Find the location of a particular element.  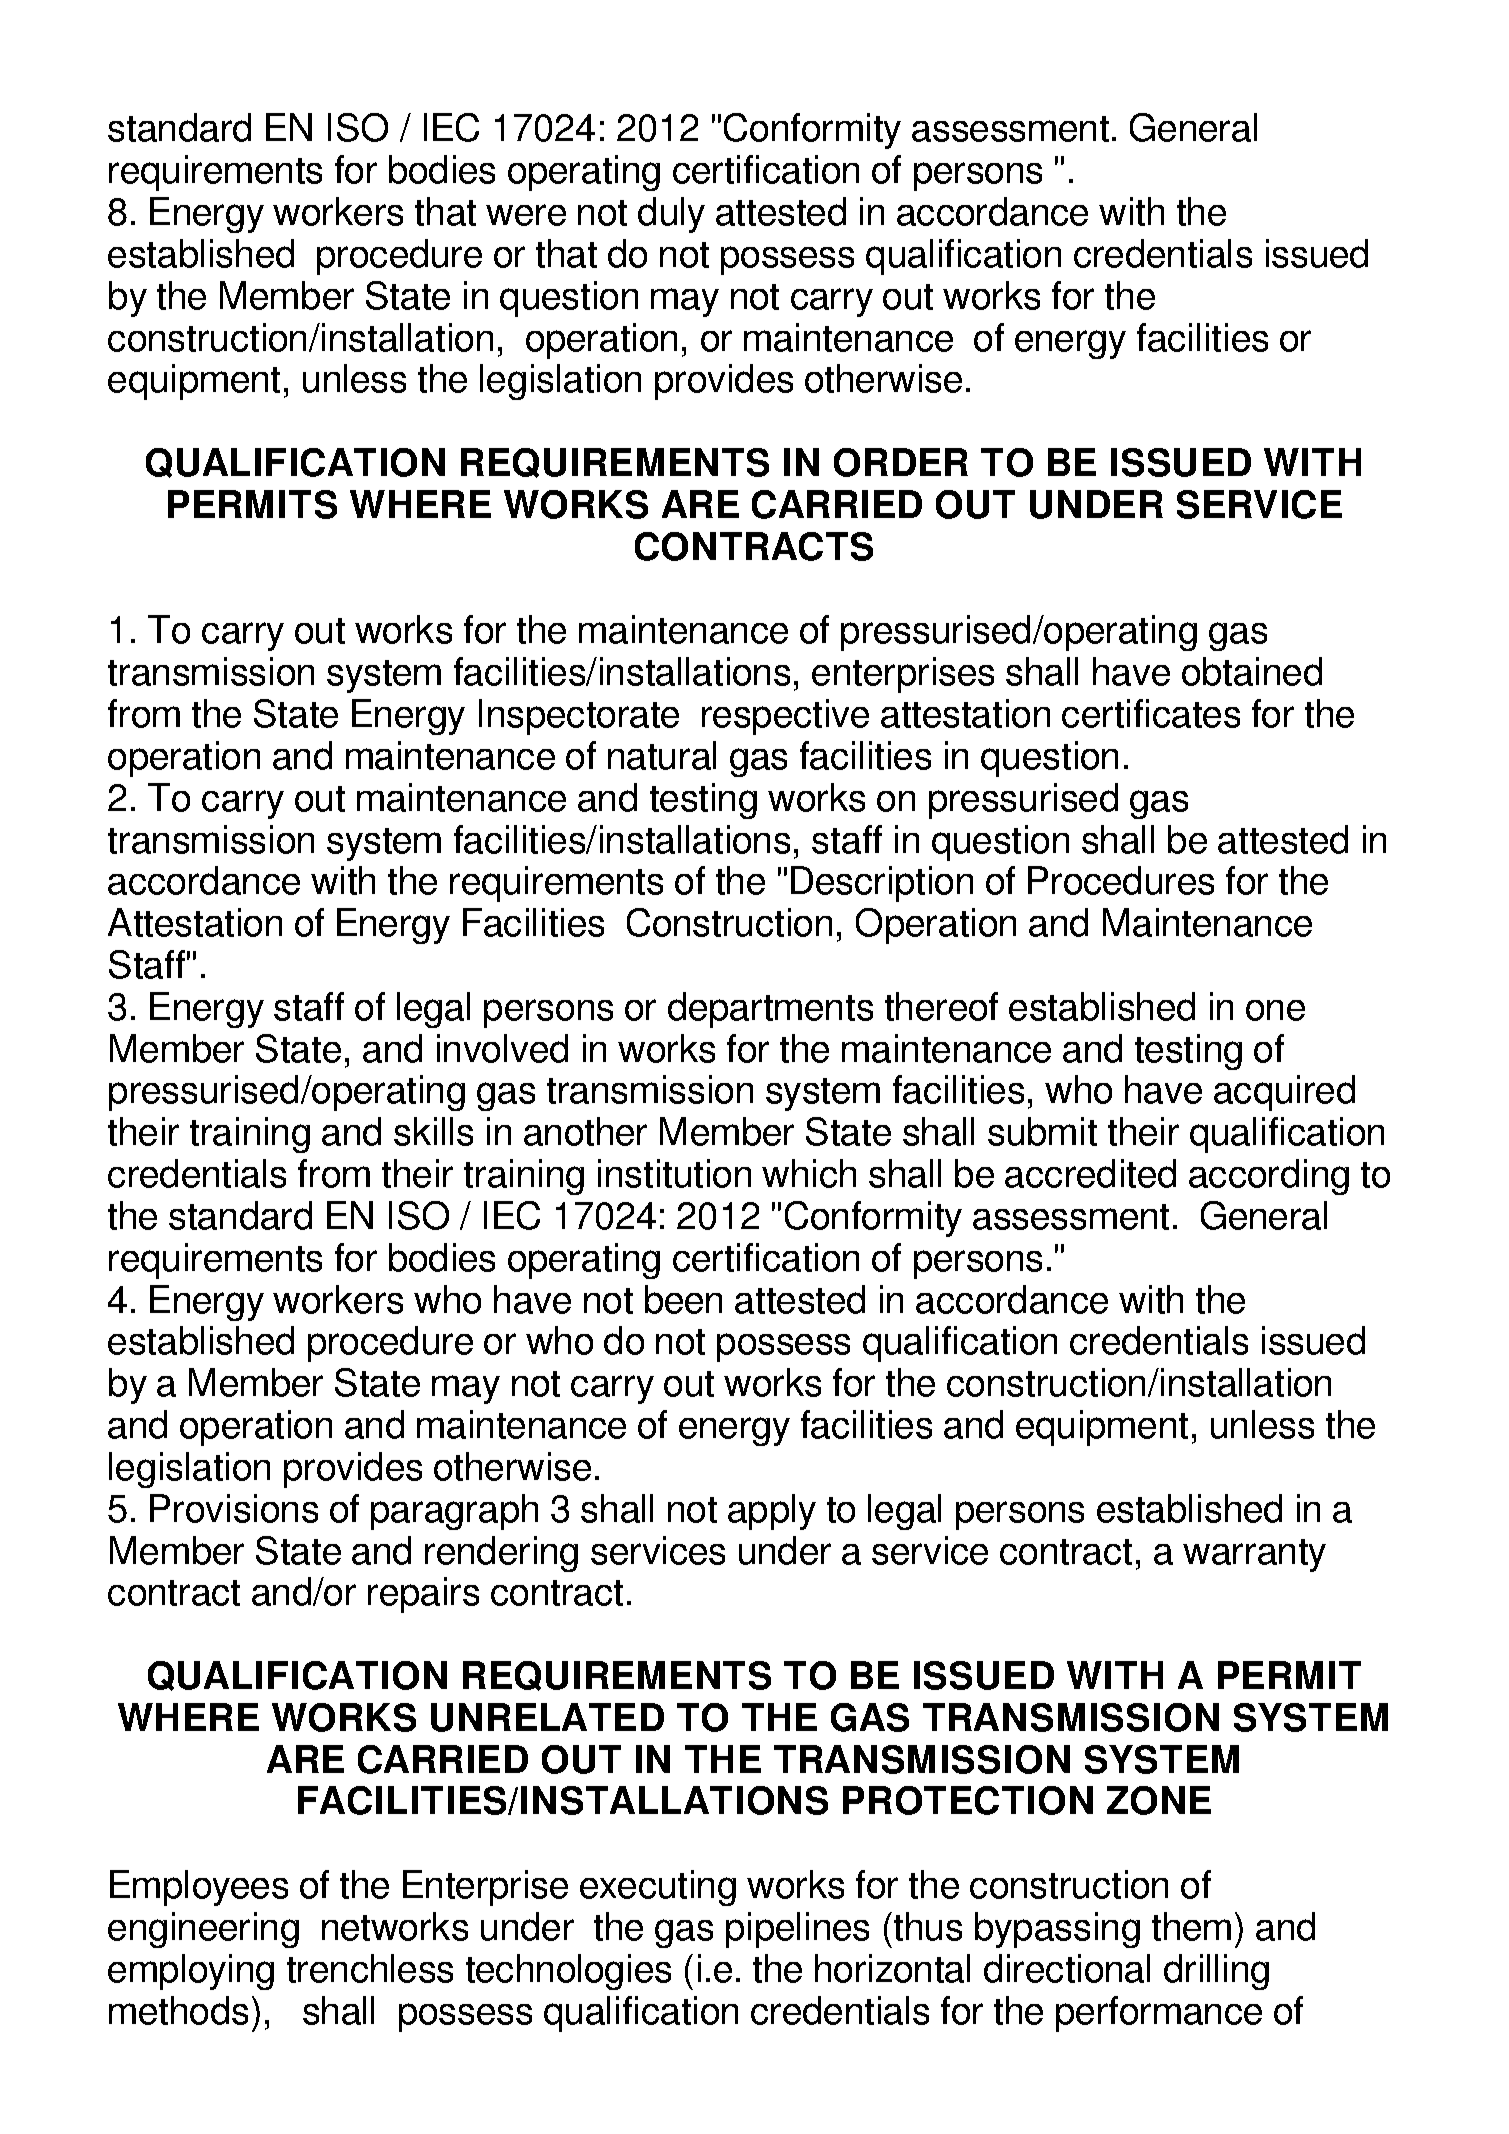

been is located at coordinates (683, 1299).
